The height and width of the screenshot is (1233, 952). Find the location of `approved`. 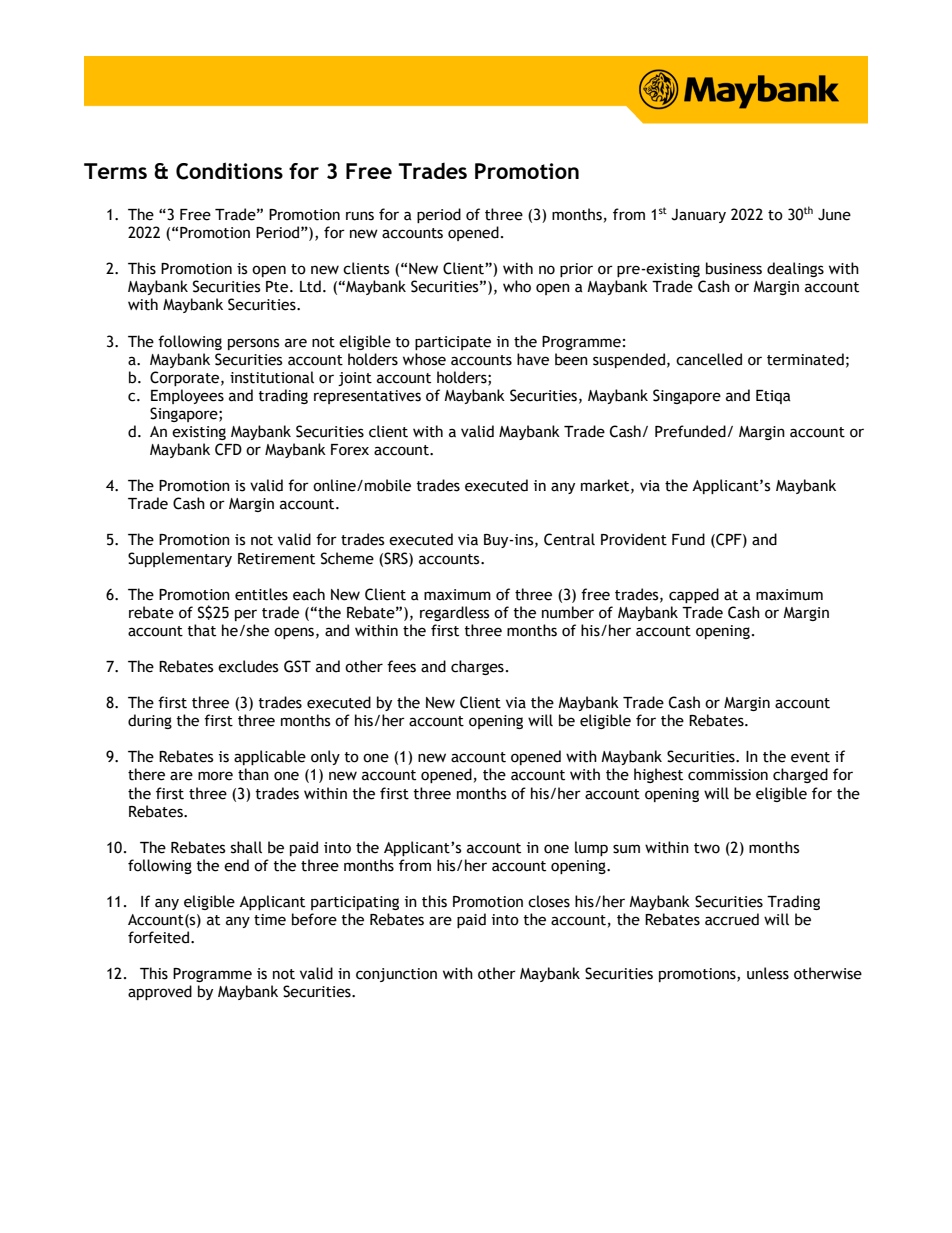

approved is located at coordinates (160, 992).
